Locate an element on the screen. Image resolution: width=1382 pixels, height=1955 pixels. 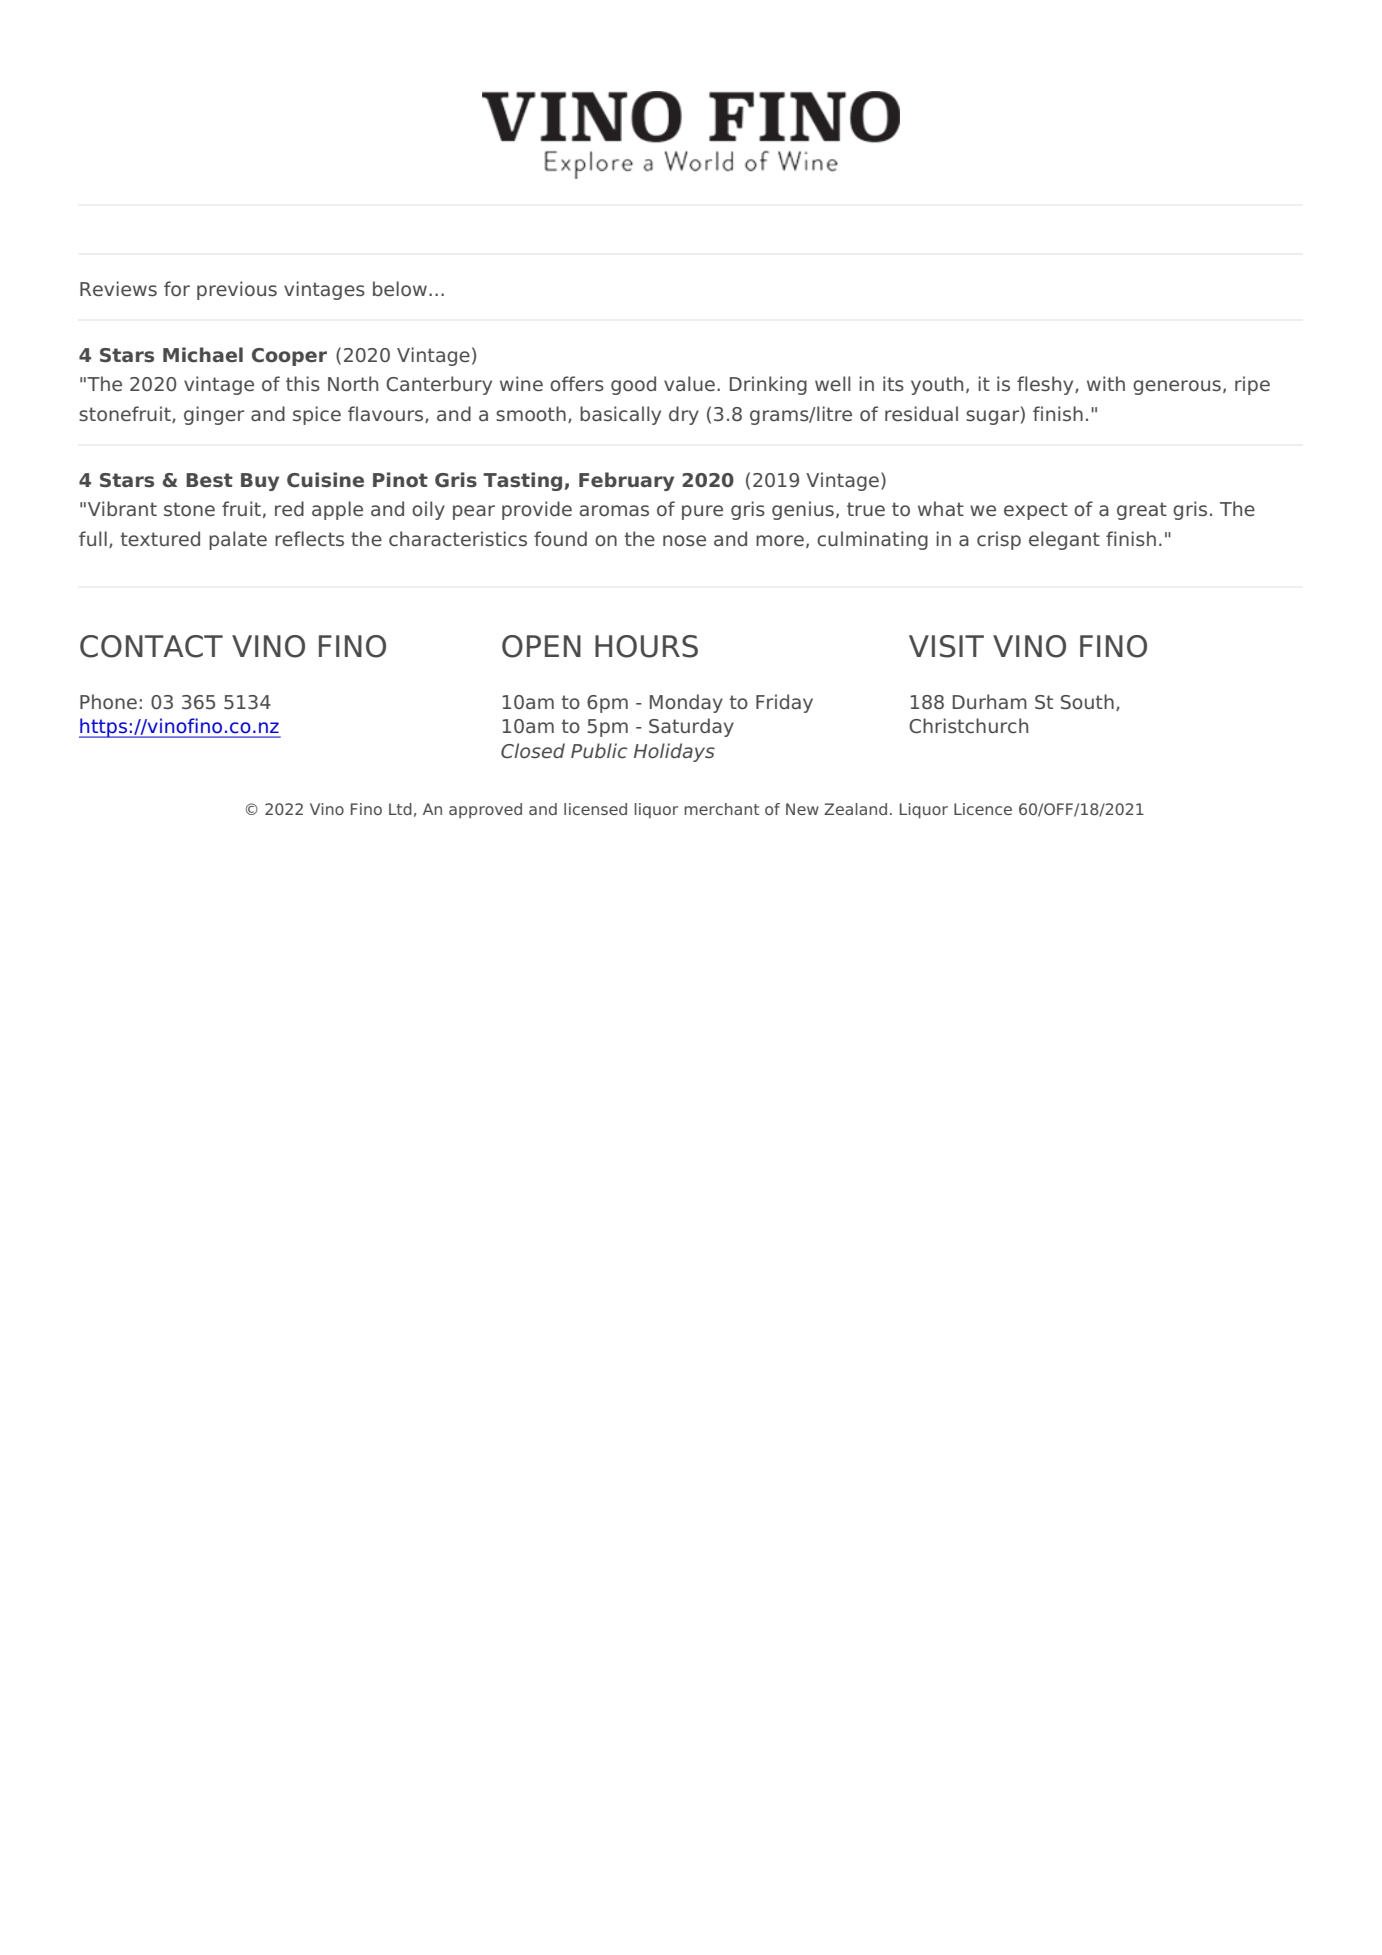
Ltd is located at coordinates (400, 809).
